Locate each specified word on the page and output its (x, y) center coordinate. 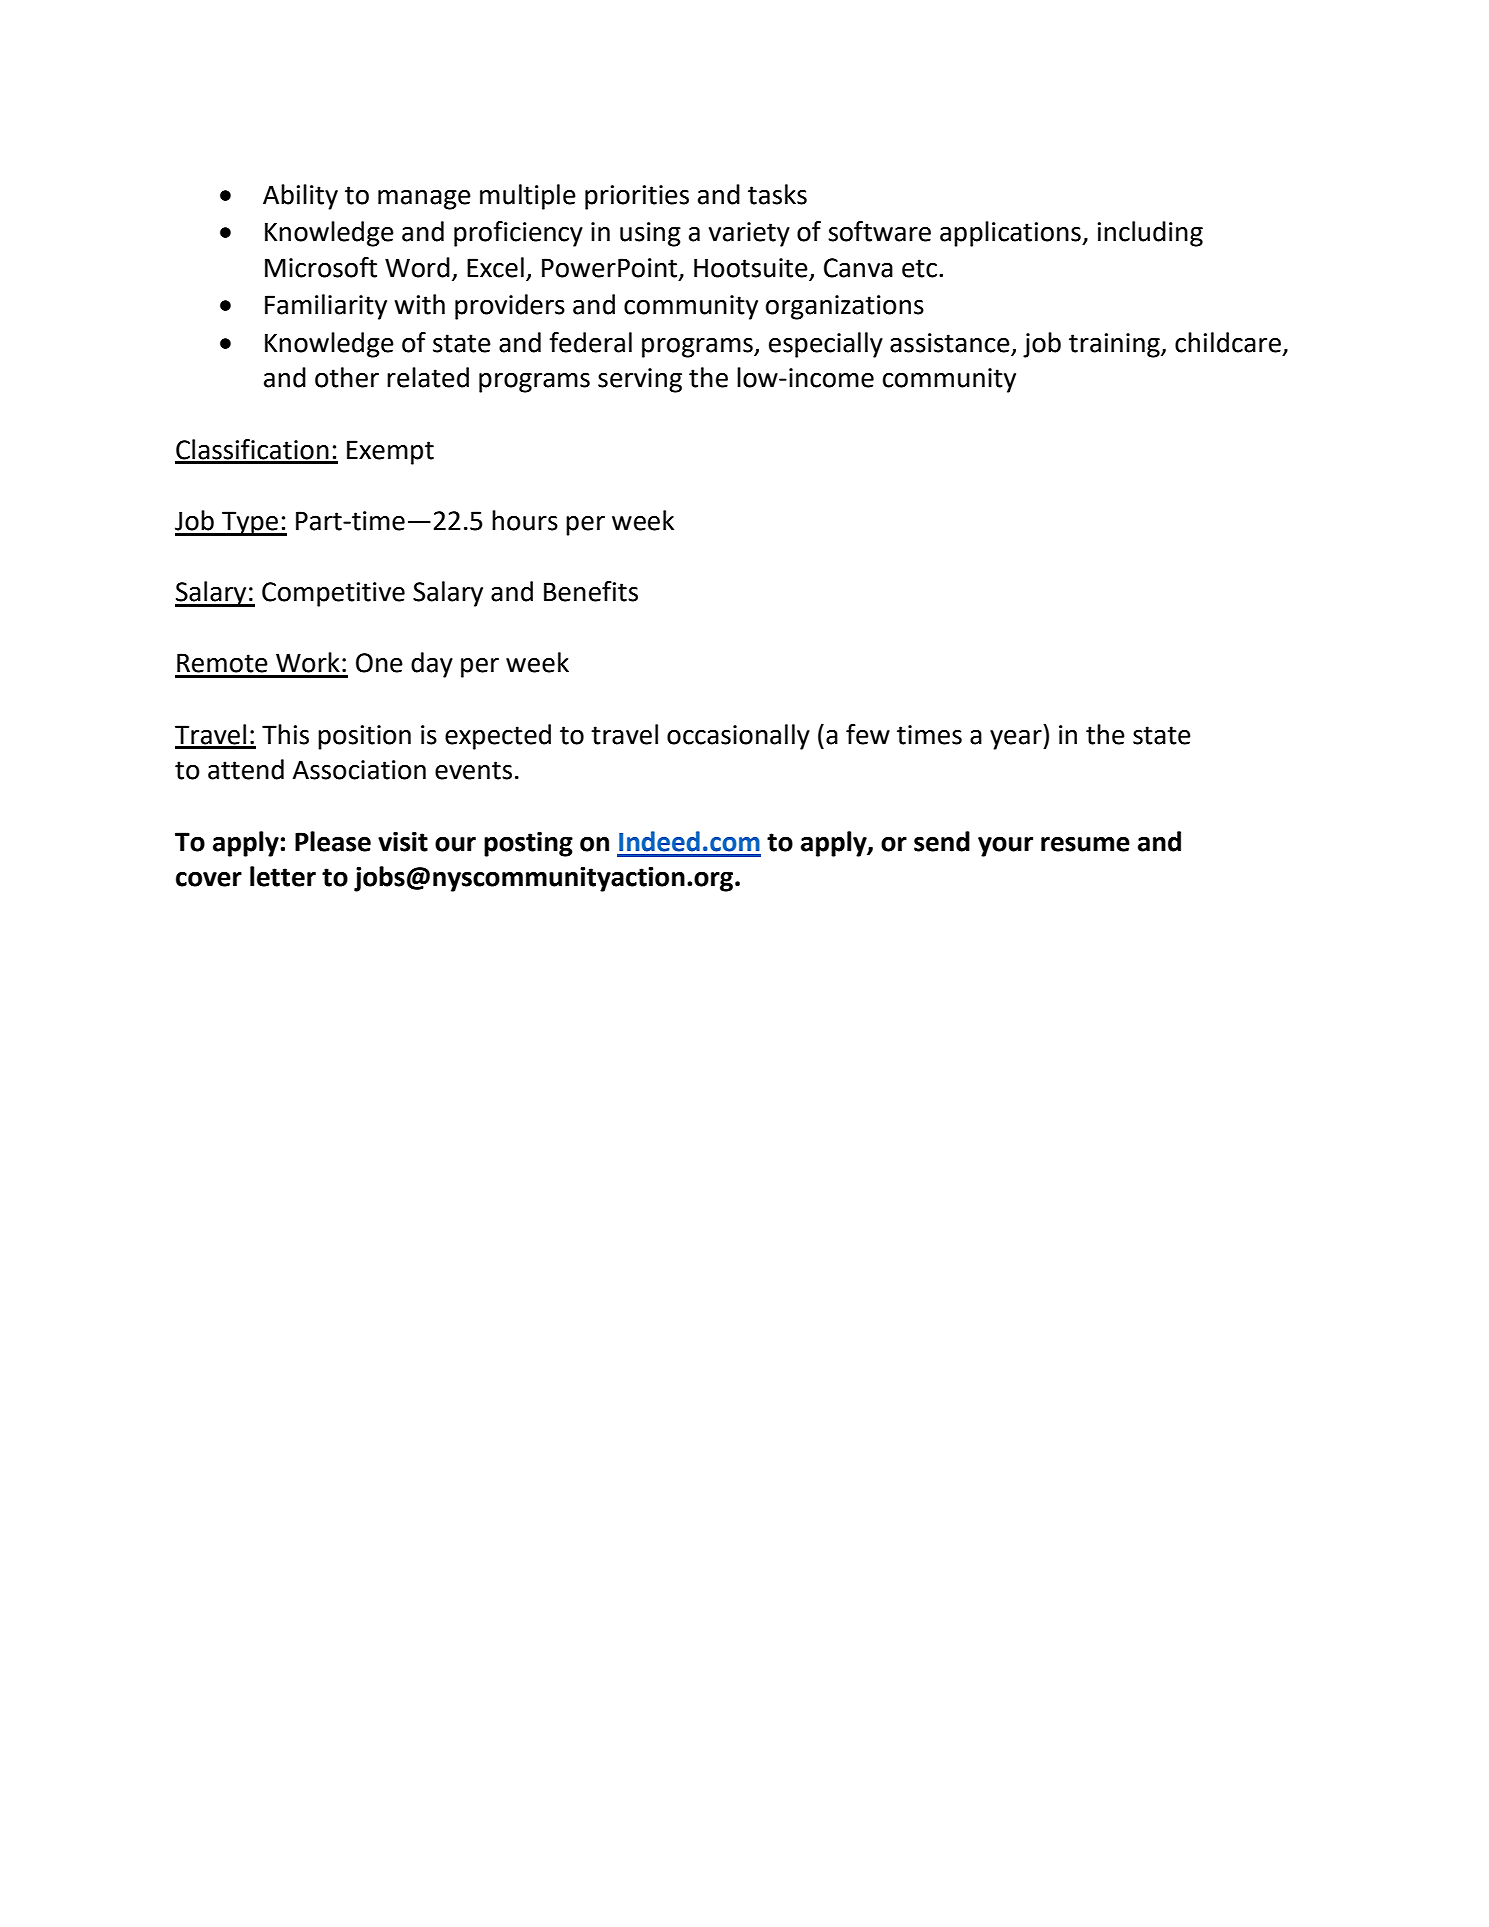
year (1017, 740)
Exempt (390, 452)
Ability (300, 197)
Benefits (591, 591)
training (1115, 345)
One (379, 663)
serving (640, 380)
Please (333, 841)
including (1150, 234)
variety (749, 234)
